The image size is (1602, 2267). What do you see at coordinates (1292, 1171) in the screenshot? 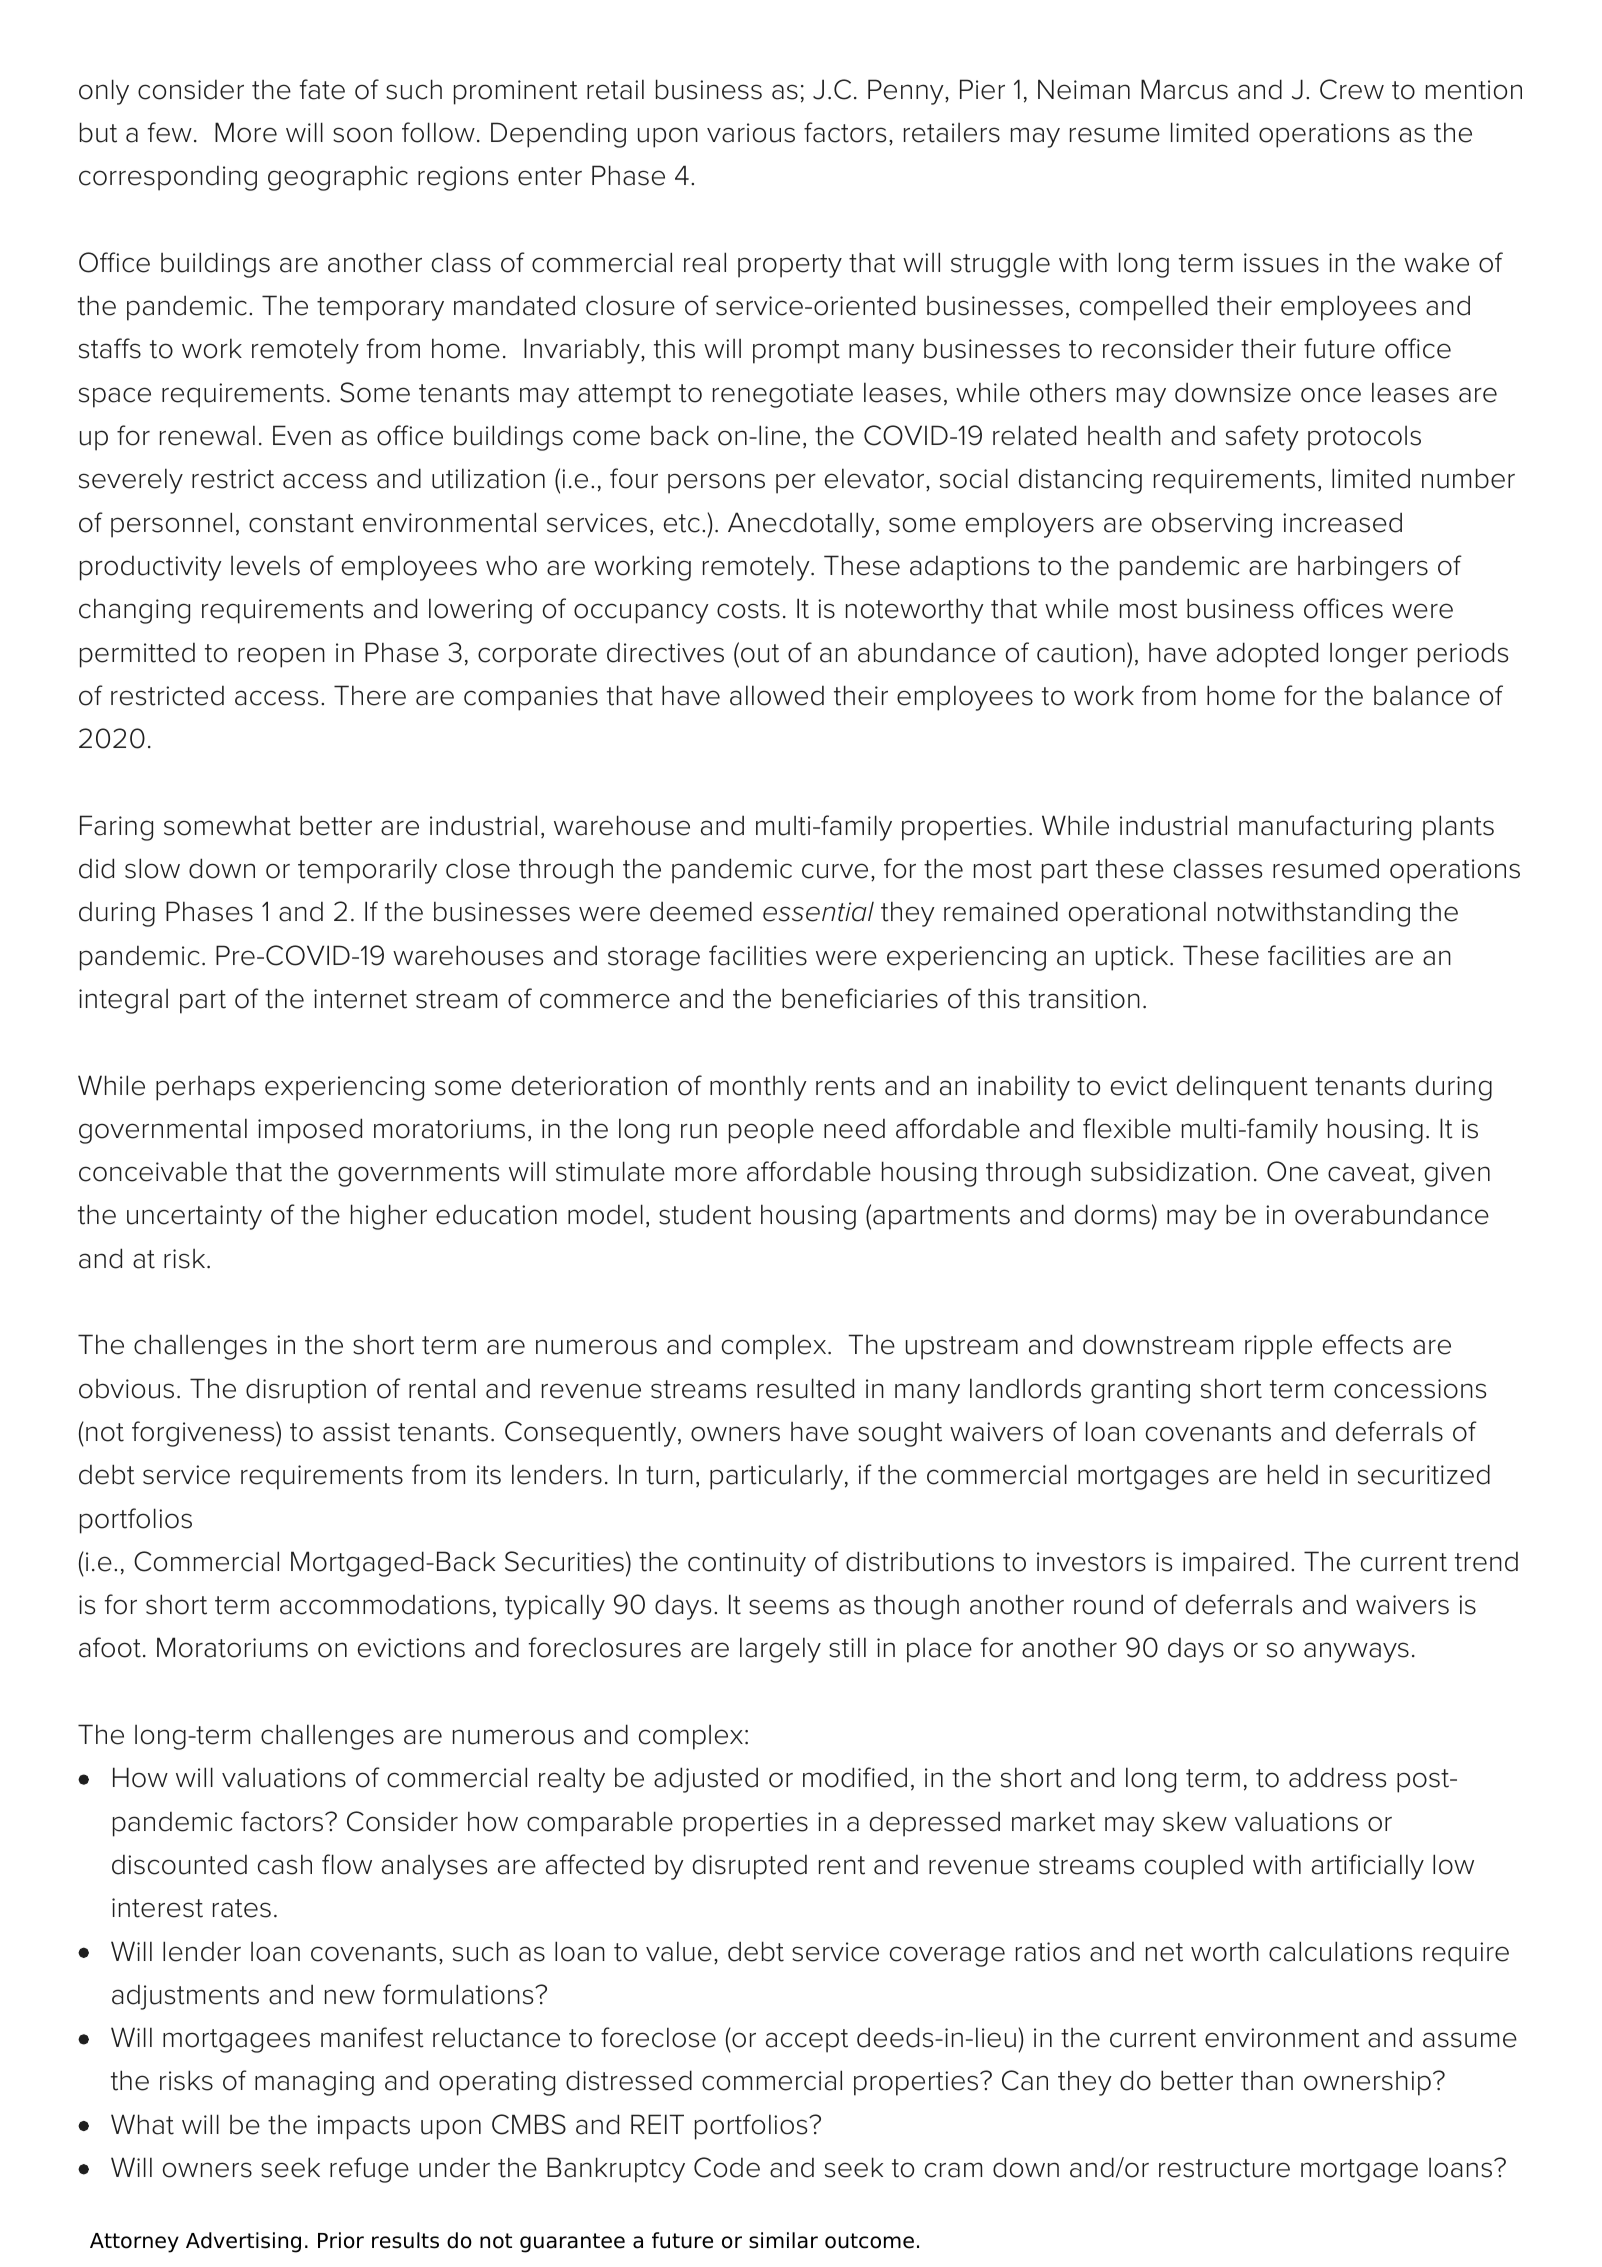
I see `One` at bounding box center [1292, 1171].
